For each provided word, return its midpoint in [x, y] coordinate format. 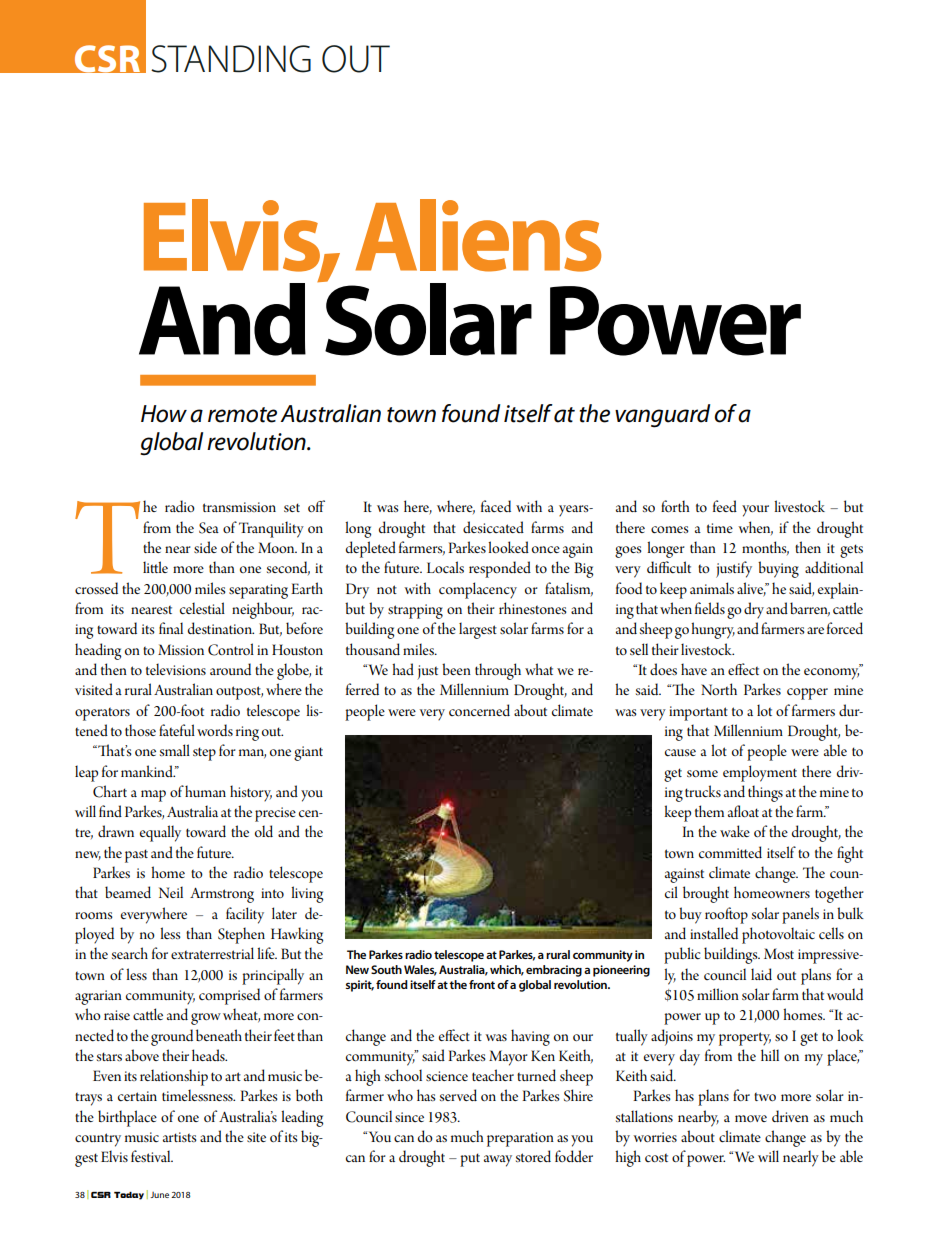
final [171, 628]
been [456, 669]
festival [152, 1156]
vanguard [662, 416]
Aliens [478, 235]
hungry [713, 630]
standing [231, 59]
